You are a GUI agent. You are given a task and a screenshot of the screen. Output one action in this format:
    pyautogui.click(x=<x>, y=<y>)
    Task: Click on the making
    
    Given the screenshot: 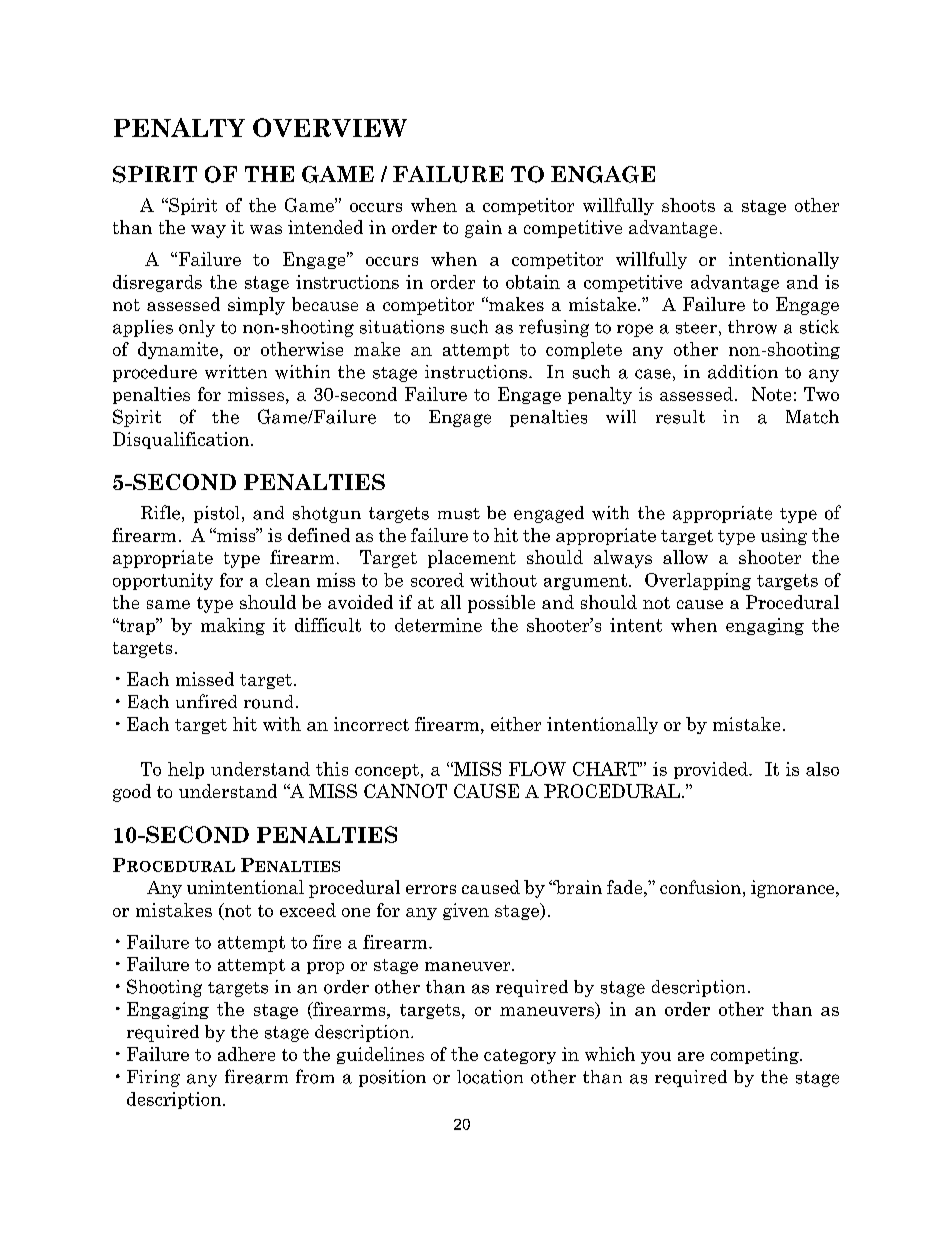 What is the action you would take?
    pyautogui.click(x=233, y=626)
